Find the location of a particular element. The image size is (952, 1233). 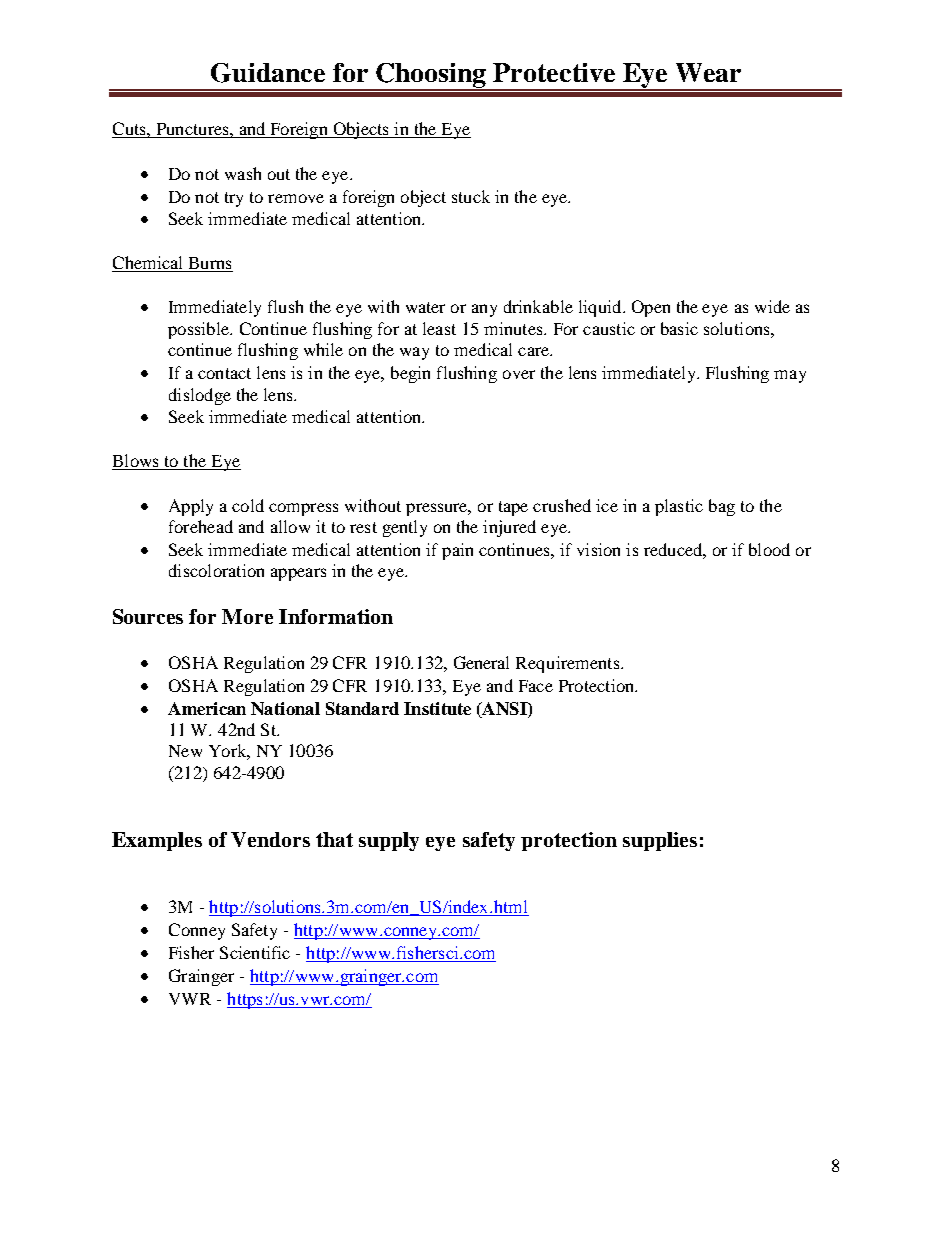

Wear is located at coordinates (708, 72).
